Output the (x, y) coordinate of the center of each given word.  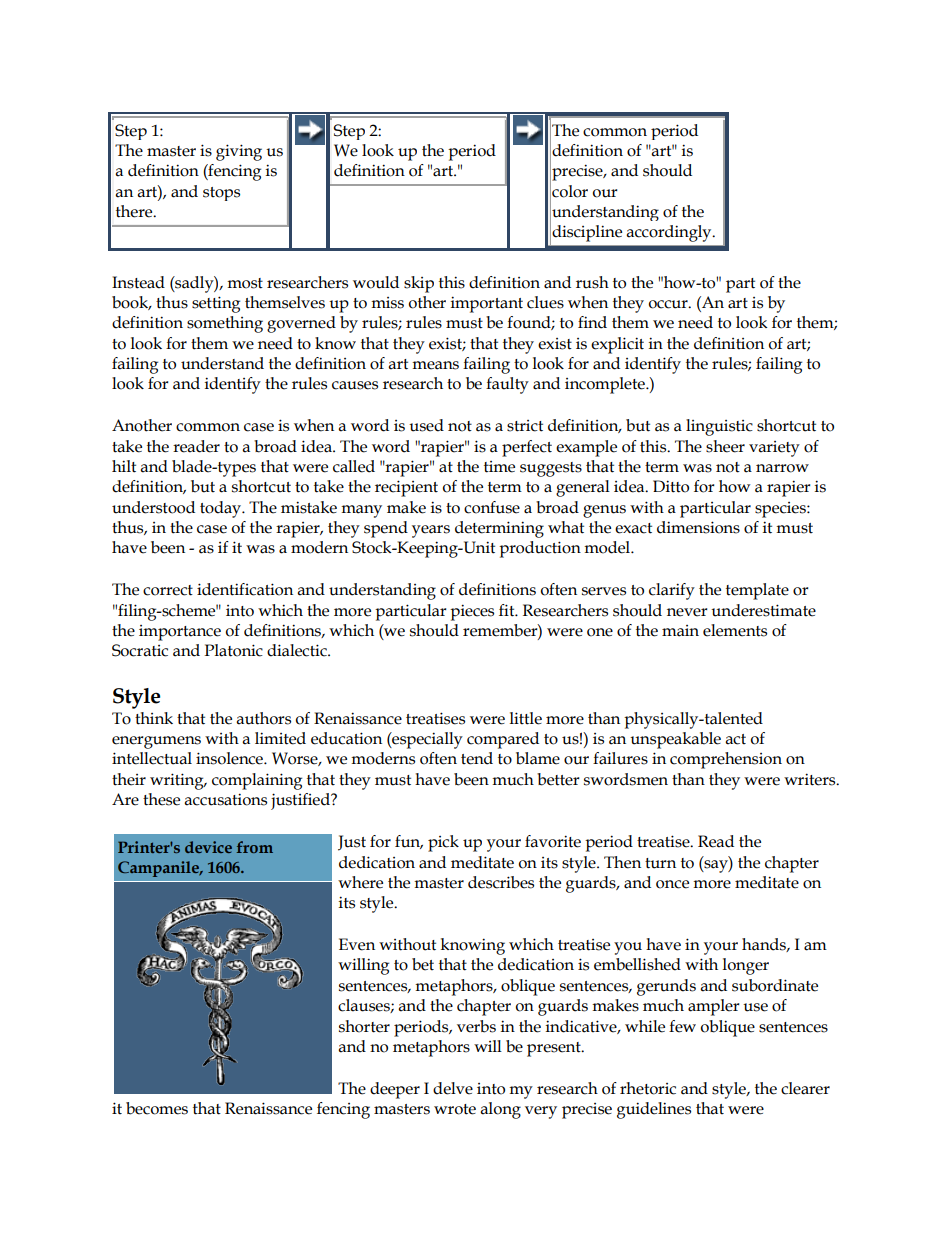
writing (178, 781)
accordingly (670, 233)
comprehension (726, 760)
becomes (157, 1108)
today (222, 509)
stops (221, 194)
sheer (725, 446)
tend (477, 758)
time (499, 467)
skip (419, 284)
